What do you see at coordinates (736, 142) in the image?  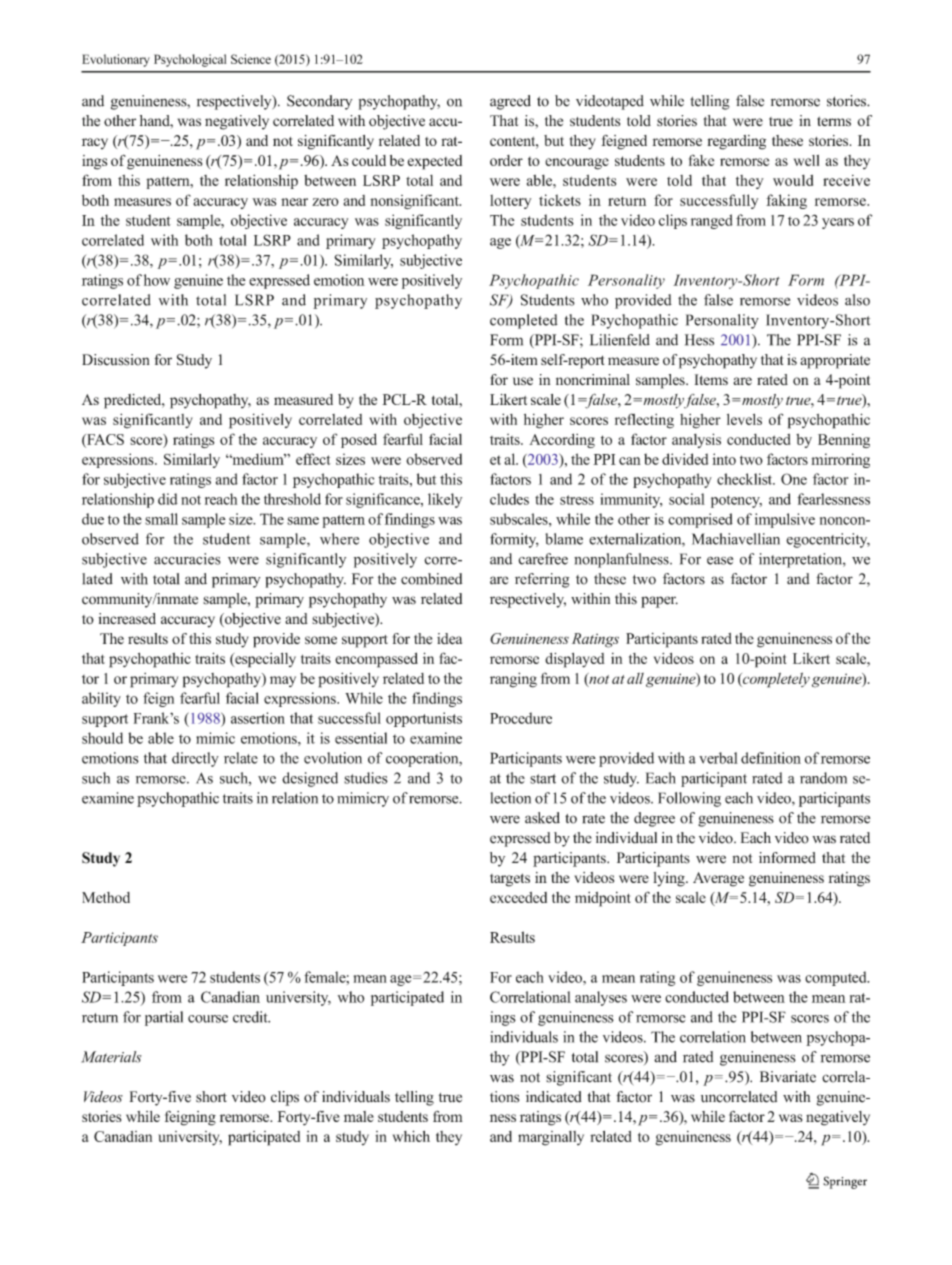 I see `regarding` at bounding box center [736, 142].
